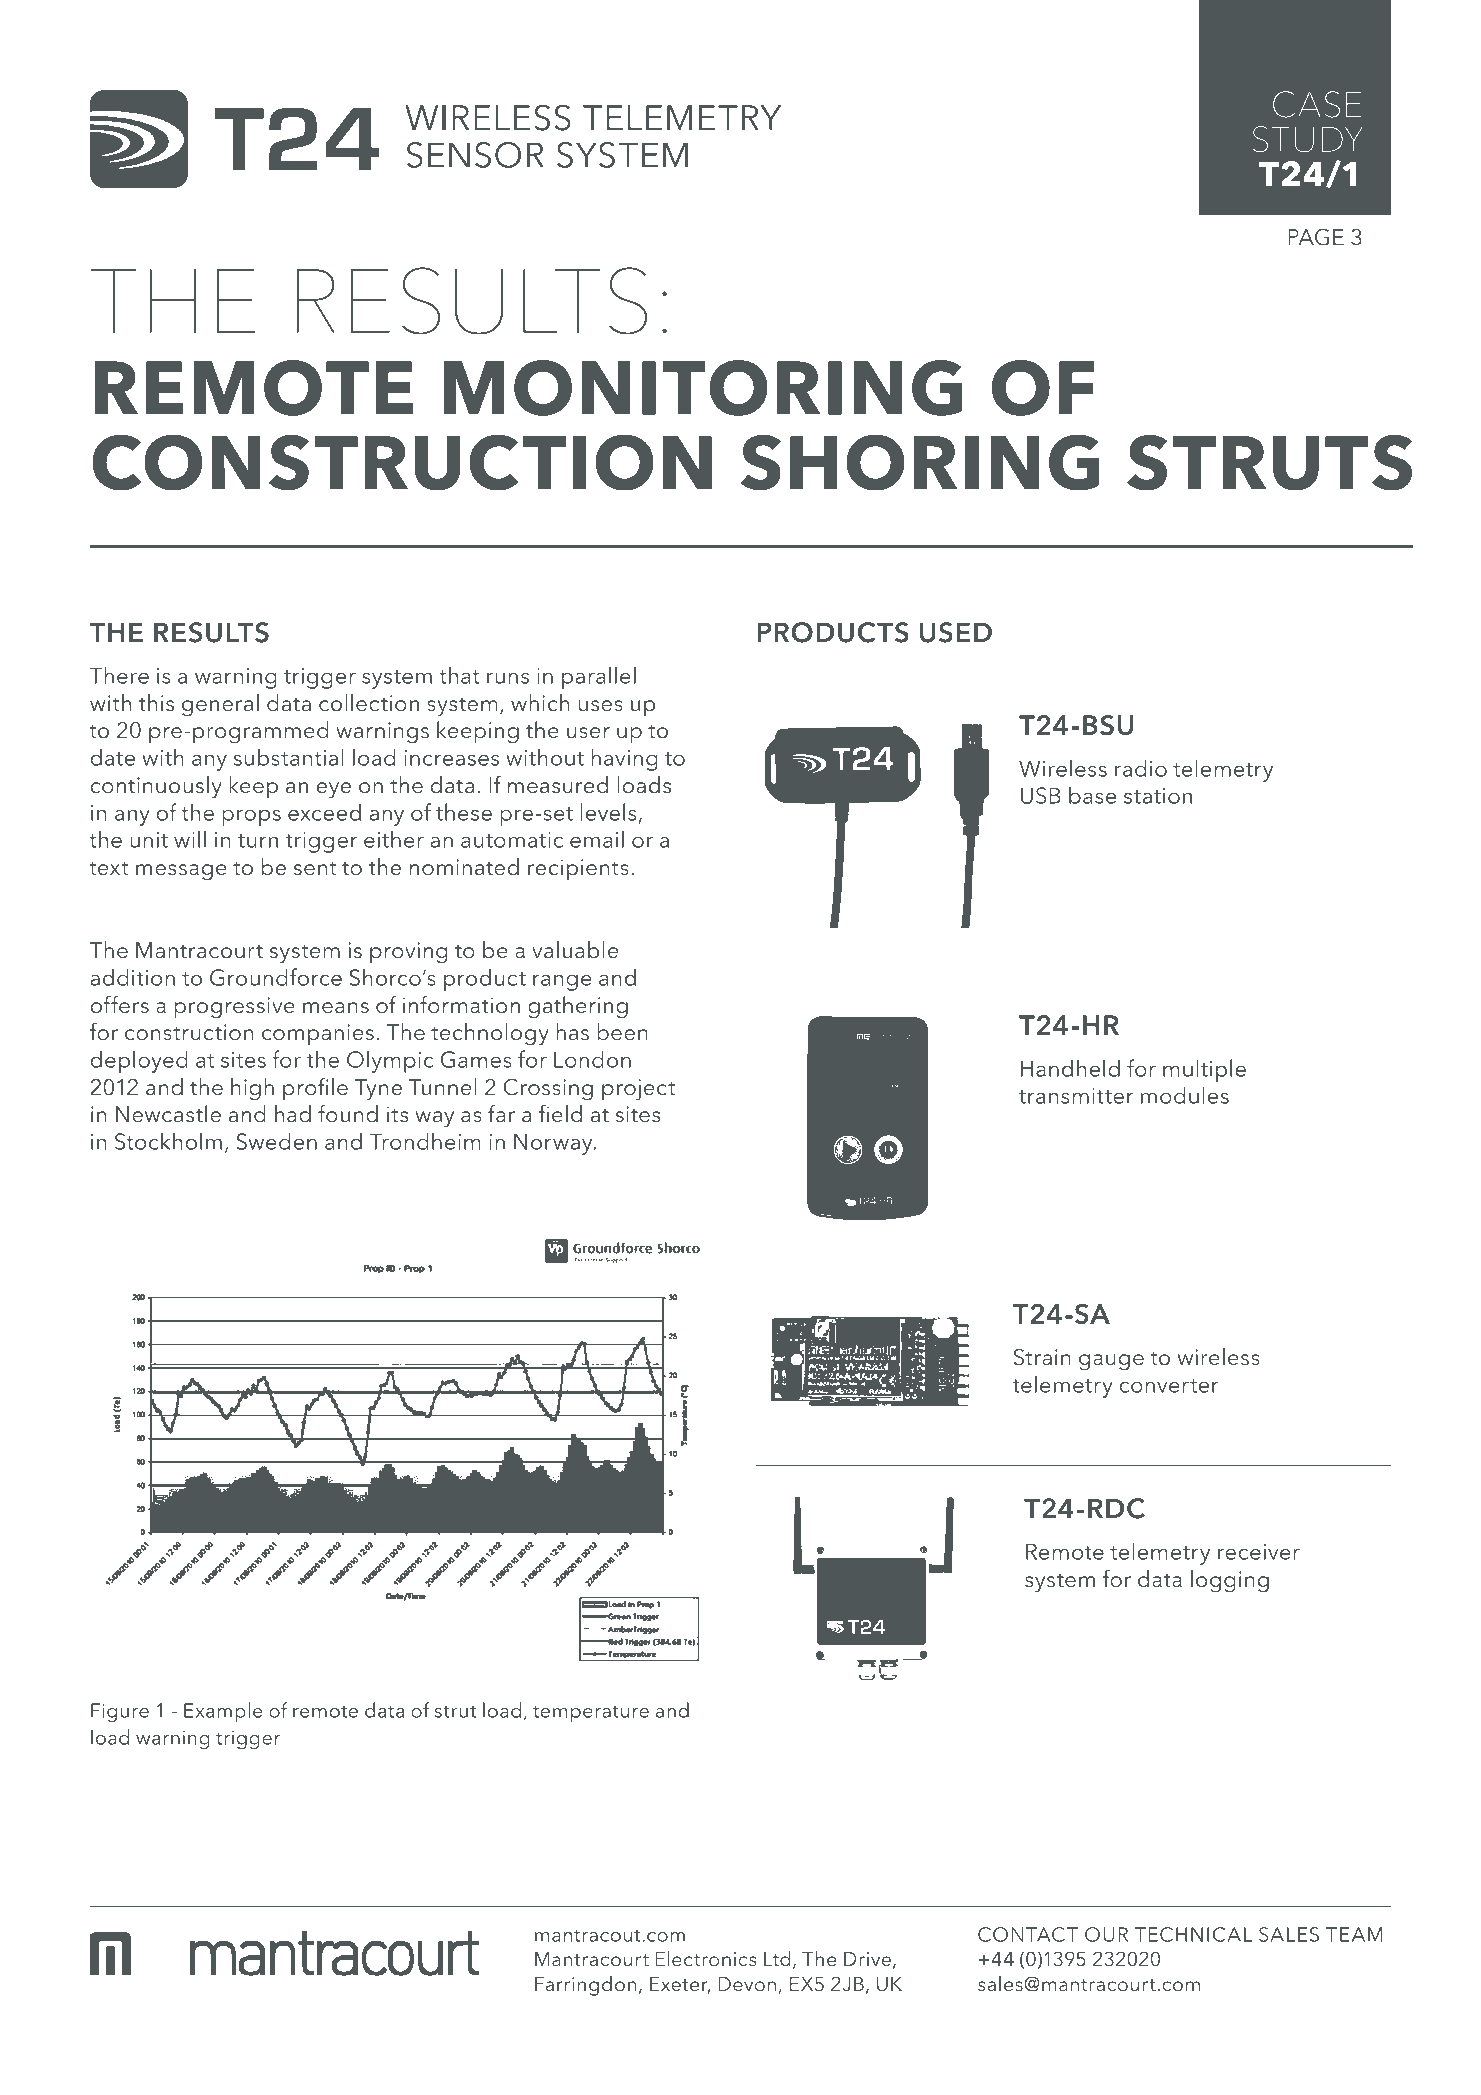 This document has width=1481, height=2095. Describe the element at coordinates (235, 1008) in the document. I see `progressive` at that location.
